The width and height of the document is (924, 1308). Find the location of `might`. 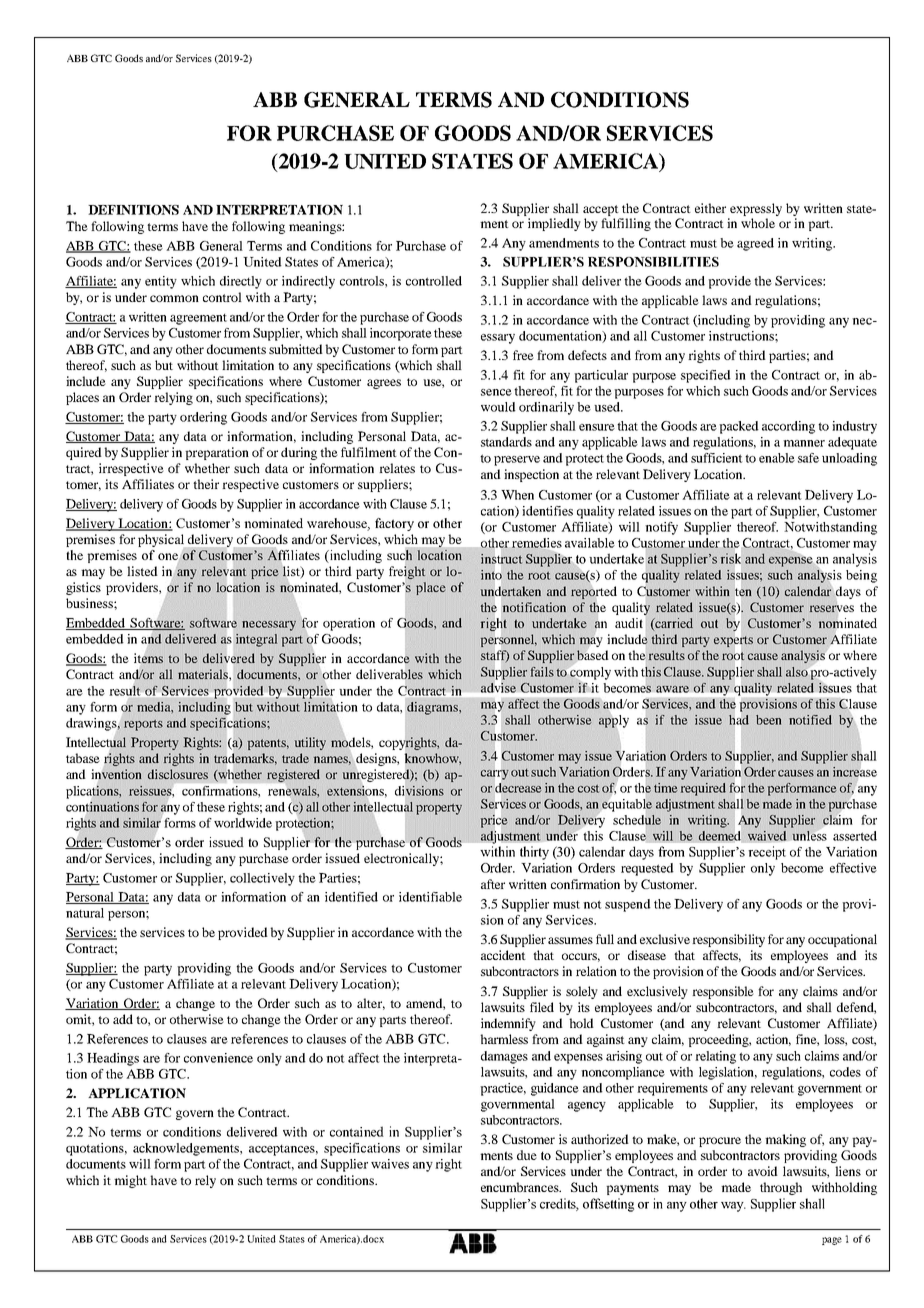

might is located at coordinates (130, 1181).
